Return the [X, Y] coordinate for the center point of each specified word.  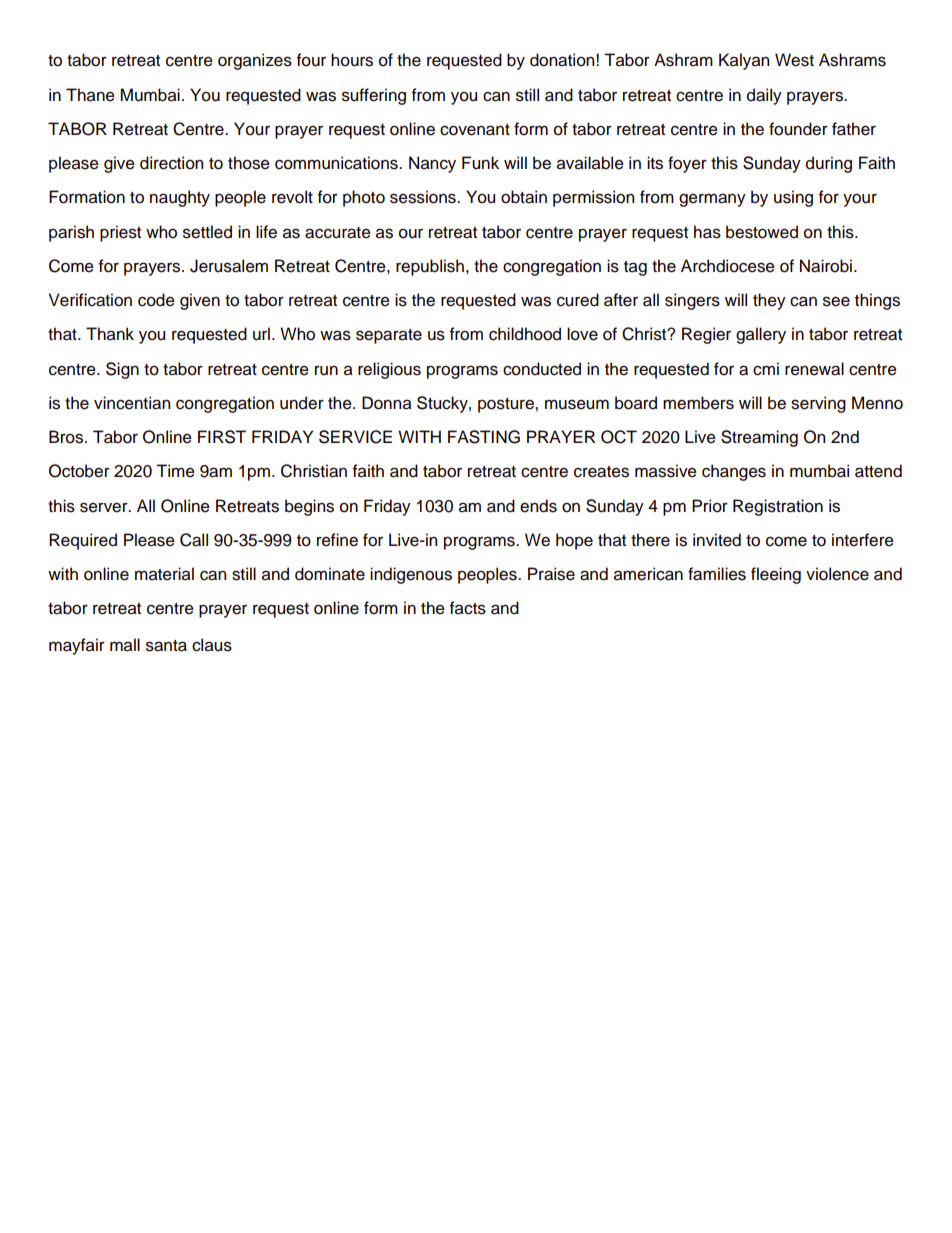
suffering [374, 96]
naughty [180, 198]
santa [166, 646]
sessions [424, 197]
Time [175, 471]
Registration [778, 507]
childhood [525, 334]
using [793, 198]
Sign [122, 370]
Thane [90, 95]
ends [538, 506]
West [794, 60]
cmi [766, 369]
